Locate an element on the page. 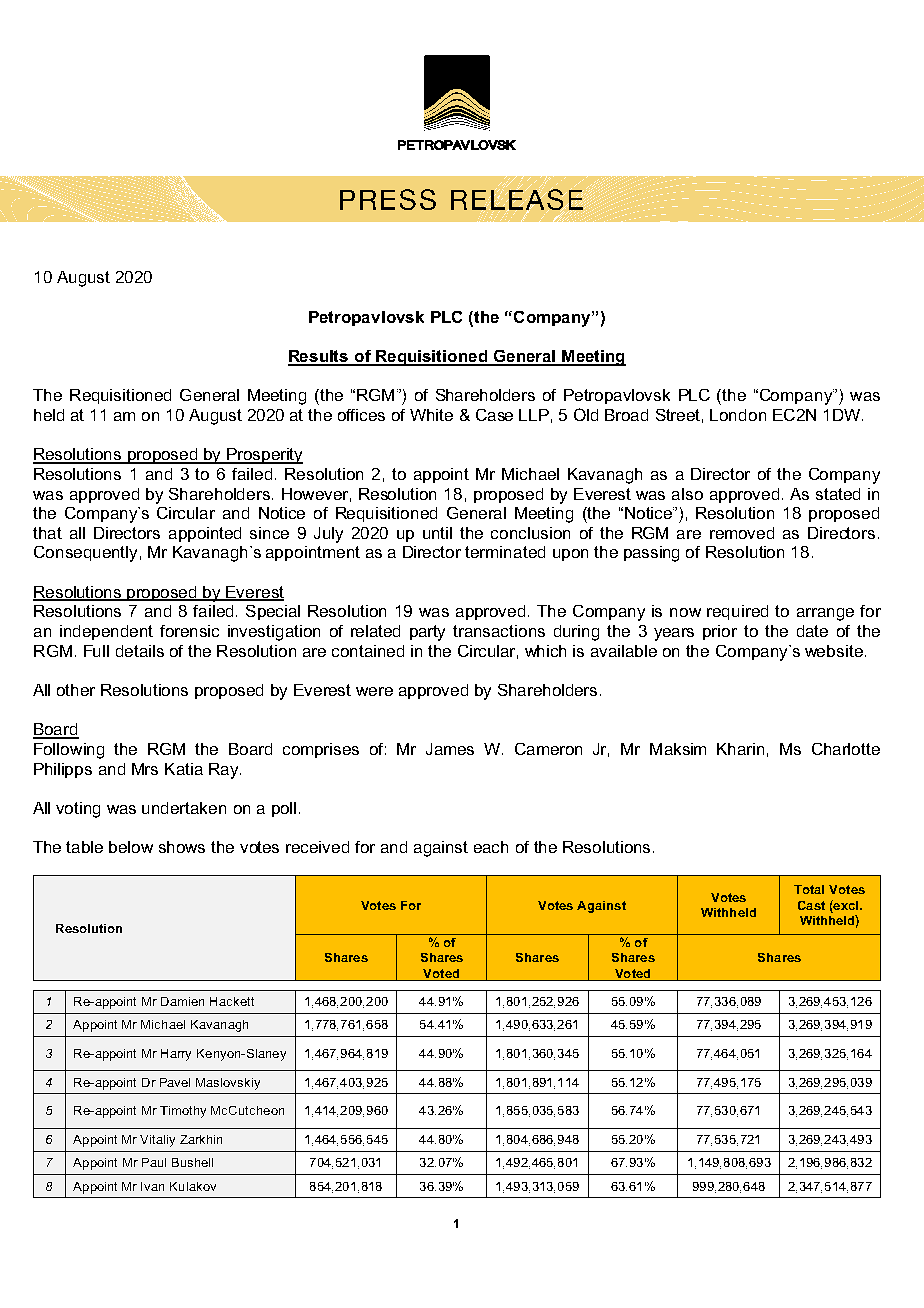 The height and width of the document is (1308, 924). White is located at coordinates (431, 415).
